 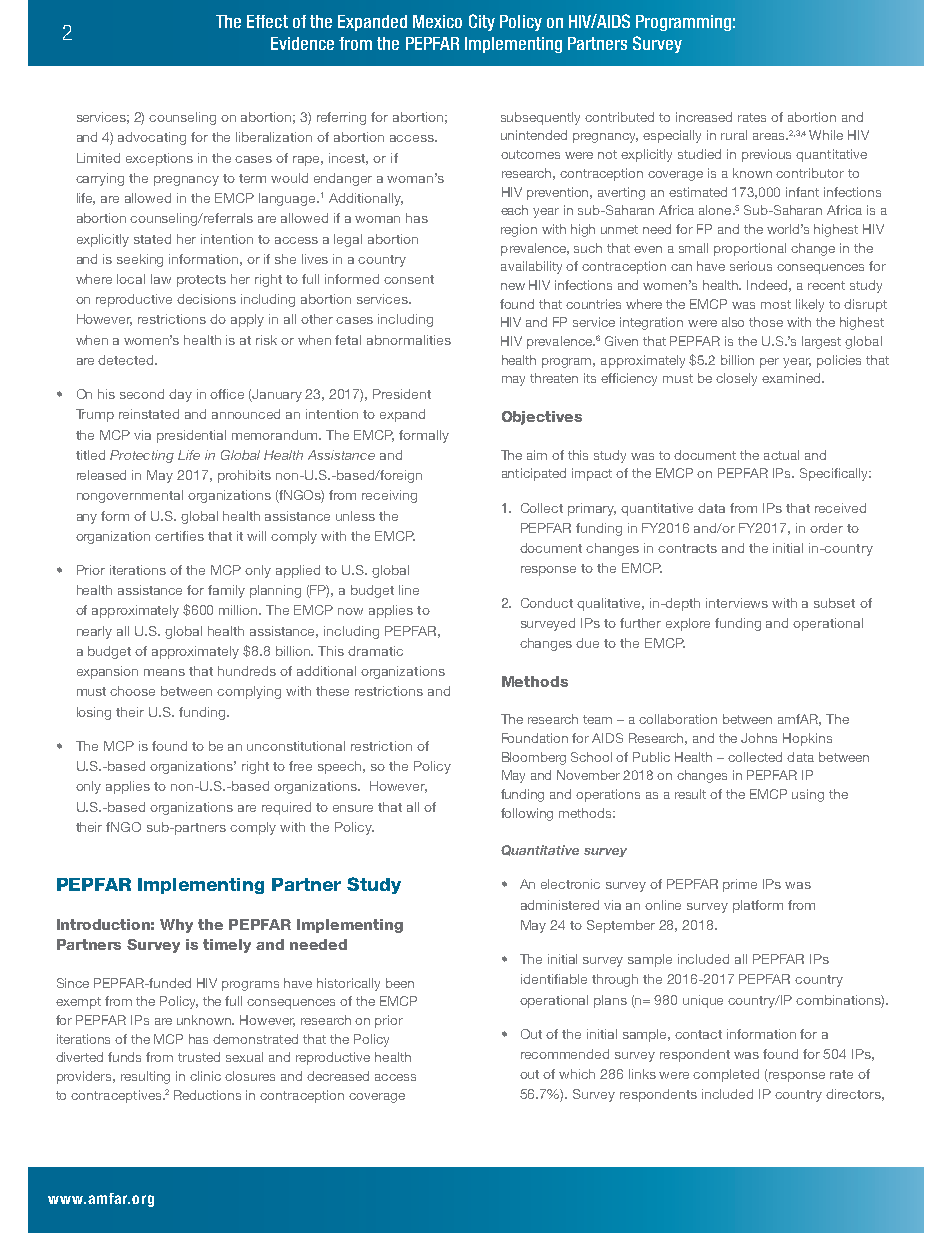 I want to click on Objectives, so click(x=542, y=418).
